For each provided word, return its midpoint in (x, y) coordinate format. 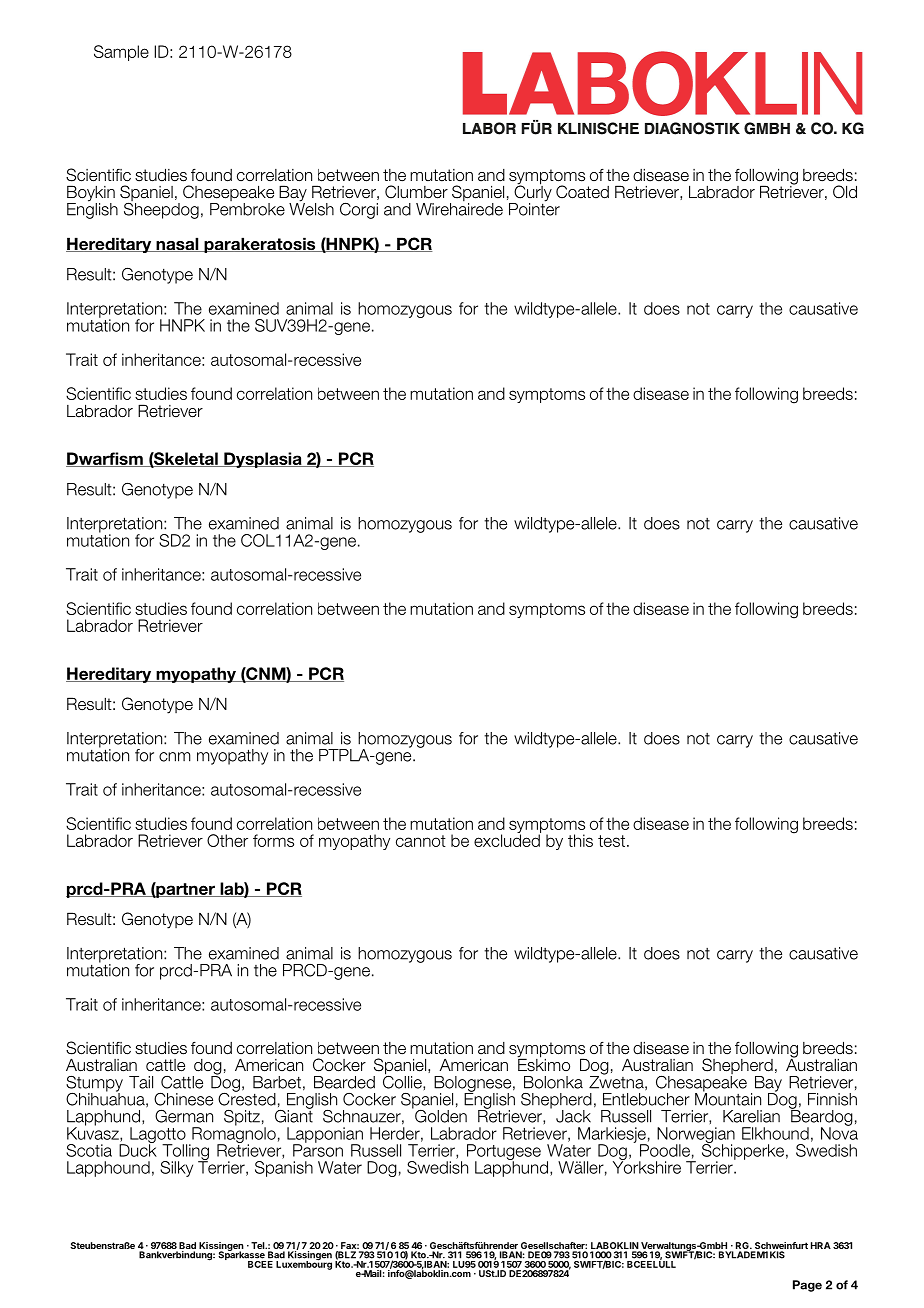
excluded (507, 839)
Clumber (416, 192)
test (611, 841)
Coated (582, 192)
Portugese (504, 1153)
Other (227, 840)
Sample (121, 53)
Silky (176, 1169)
